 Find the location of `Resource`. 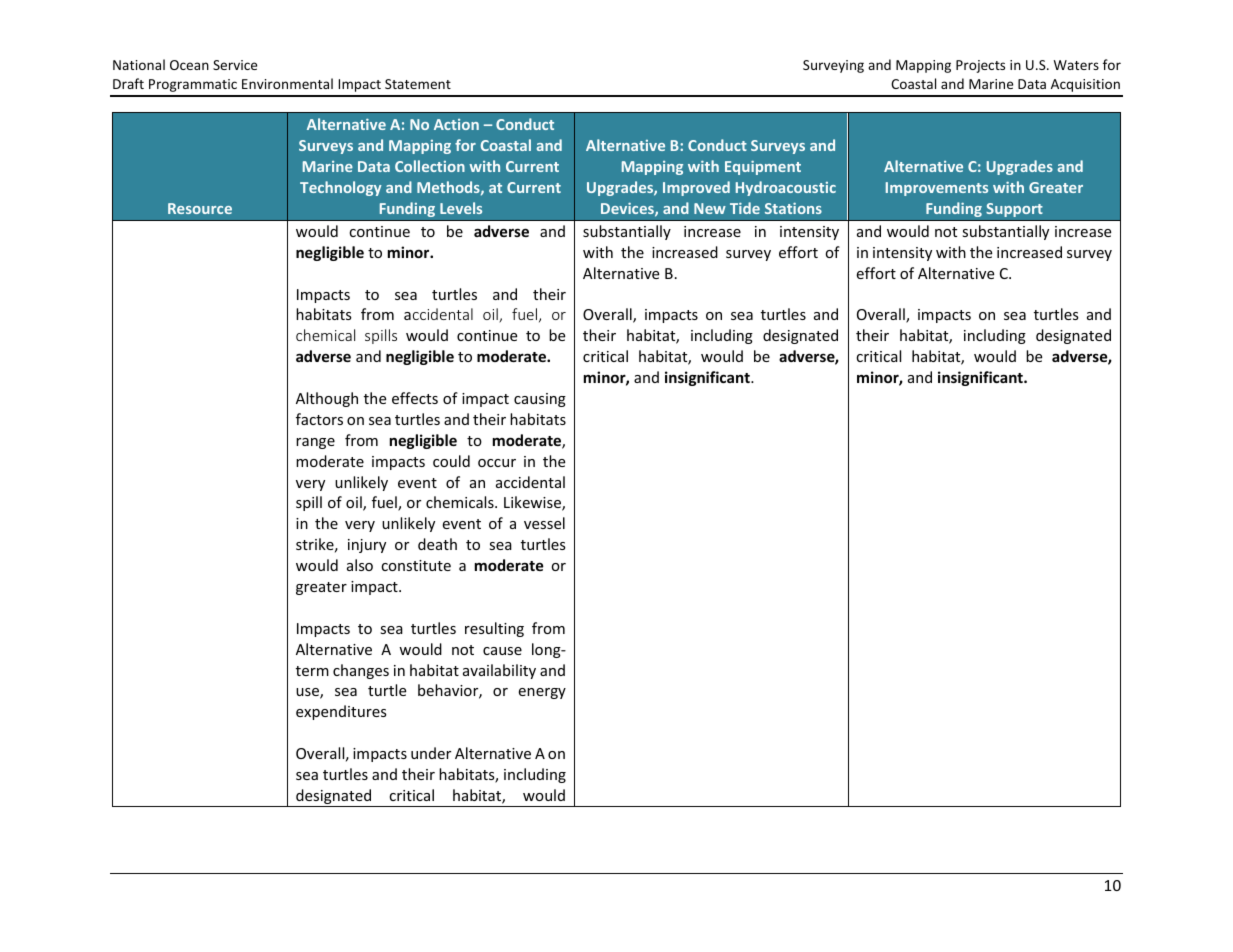

Resource is located at coordinates (200, 208).
